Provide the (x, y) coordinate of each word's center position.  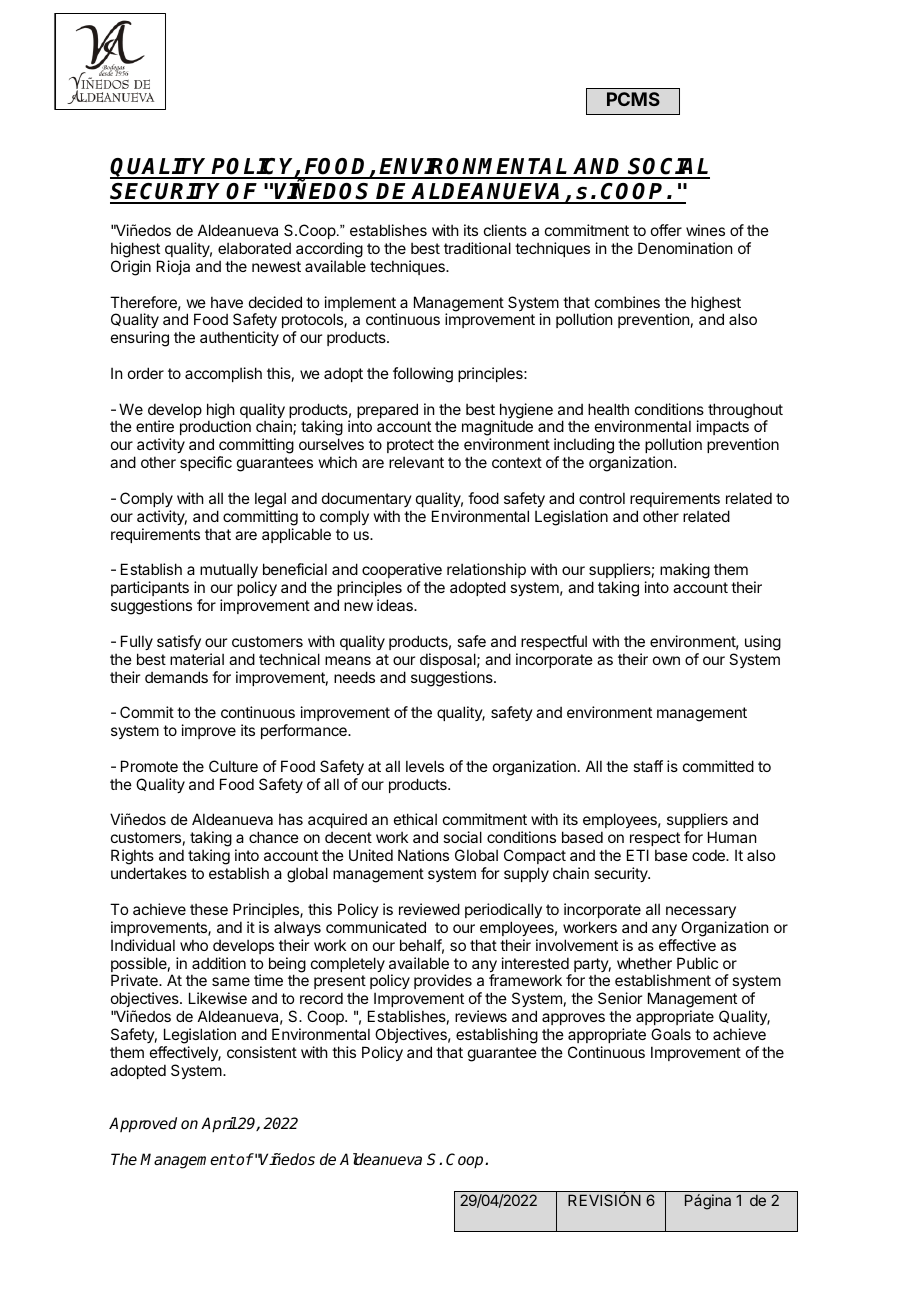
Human (732, 837)
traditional (477, 248)
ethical (415, 819)
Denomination (685, 248)
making (685, 571)
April (219, 1125)
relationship (486, 572)
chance (274, 837)
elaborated (254, 248)
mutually (230, 572)
